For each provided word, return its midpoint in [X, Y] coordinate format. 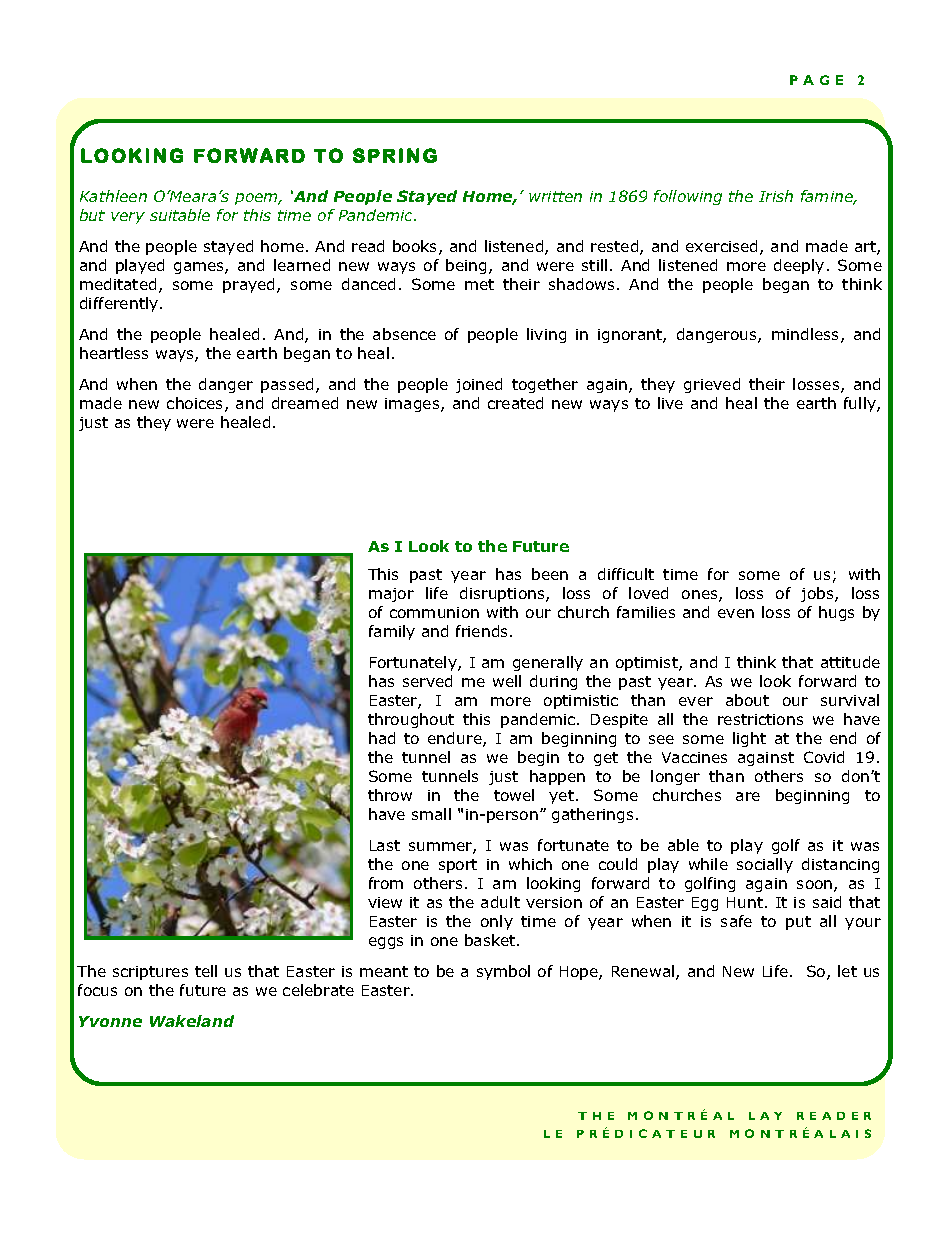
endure [456, 739]
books [416, 247]
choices [196, 404]
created [515, 403]
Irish [776, 196]
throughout [411, 720]
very [128, 218]
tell [206, 971]
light [749, 739]
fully [861, 404]
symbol [503, 972]
